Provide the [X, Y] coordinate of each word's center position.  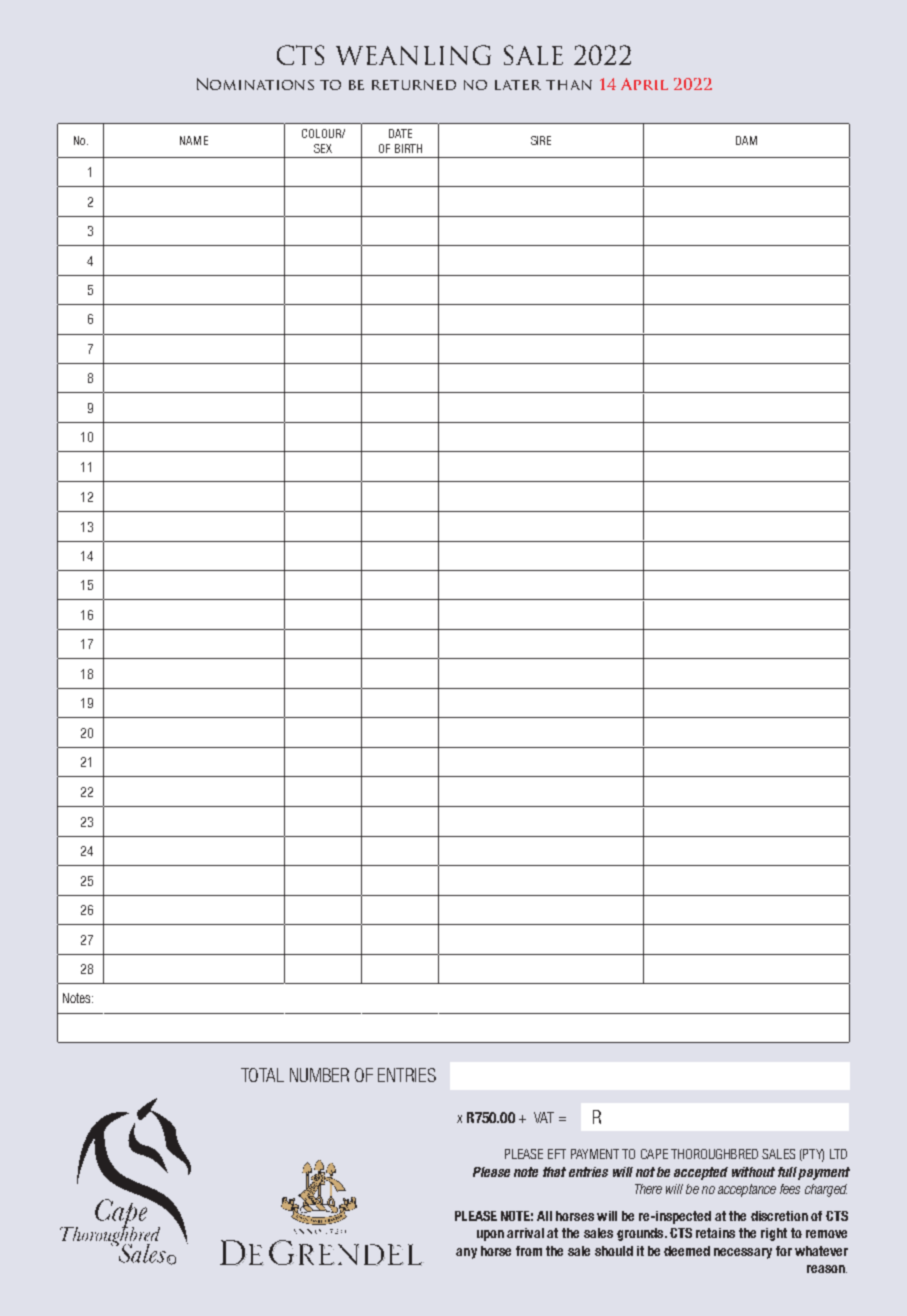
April [644, 84]
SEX [323, 148]
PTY [812, 1155]
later [518, 85]
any [466, 1253]
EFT [557, 1154]
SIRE [541, 140]
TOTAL [262, 1075]
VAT [544, 1117]
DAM [746, 140]
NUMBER [319, 1075]
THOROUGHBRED [714, 1154]
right [774, 1234]
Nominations [255, 84]
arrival [525, 1233]
